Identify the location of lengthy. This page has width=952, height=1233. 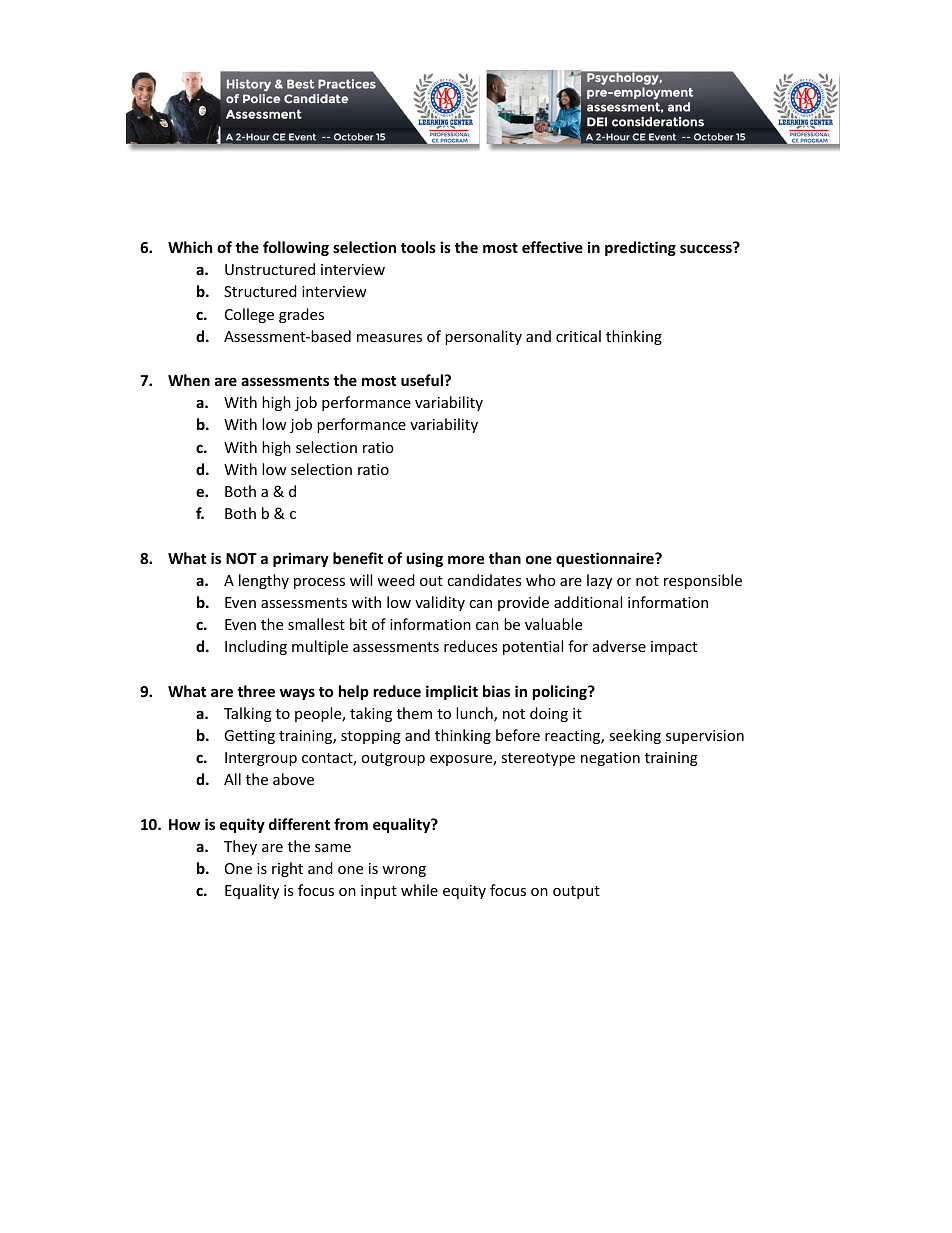
(264, 581).
